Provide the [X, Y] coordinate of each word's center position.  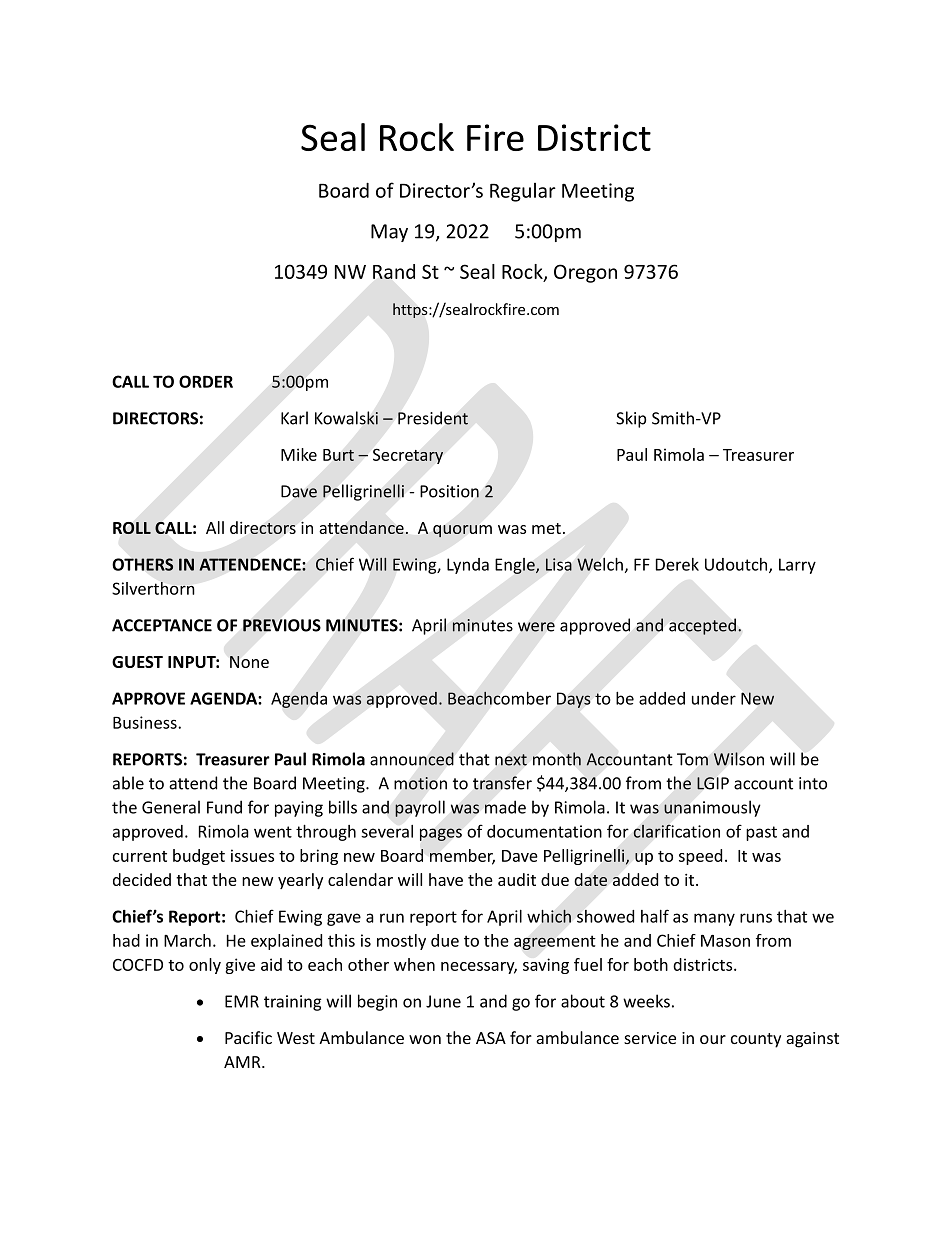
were [536, 627]
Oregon [585, 273]
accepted [702, 626]
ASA [491, 1038]
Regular [523, 192]
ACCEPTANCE [162, 625]
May [389, 233]
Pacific [248, 1037]
